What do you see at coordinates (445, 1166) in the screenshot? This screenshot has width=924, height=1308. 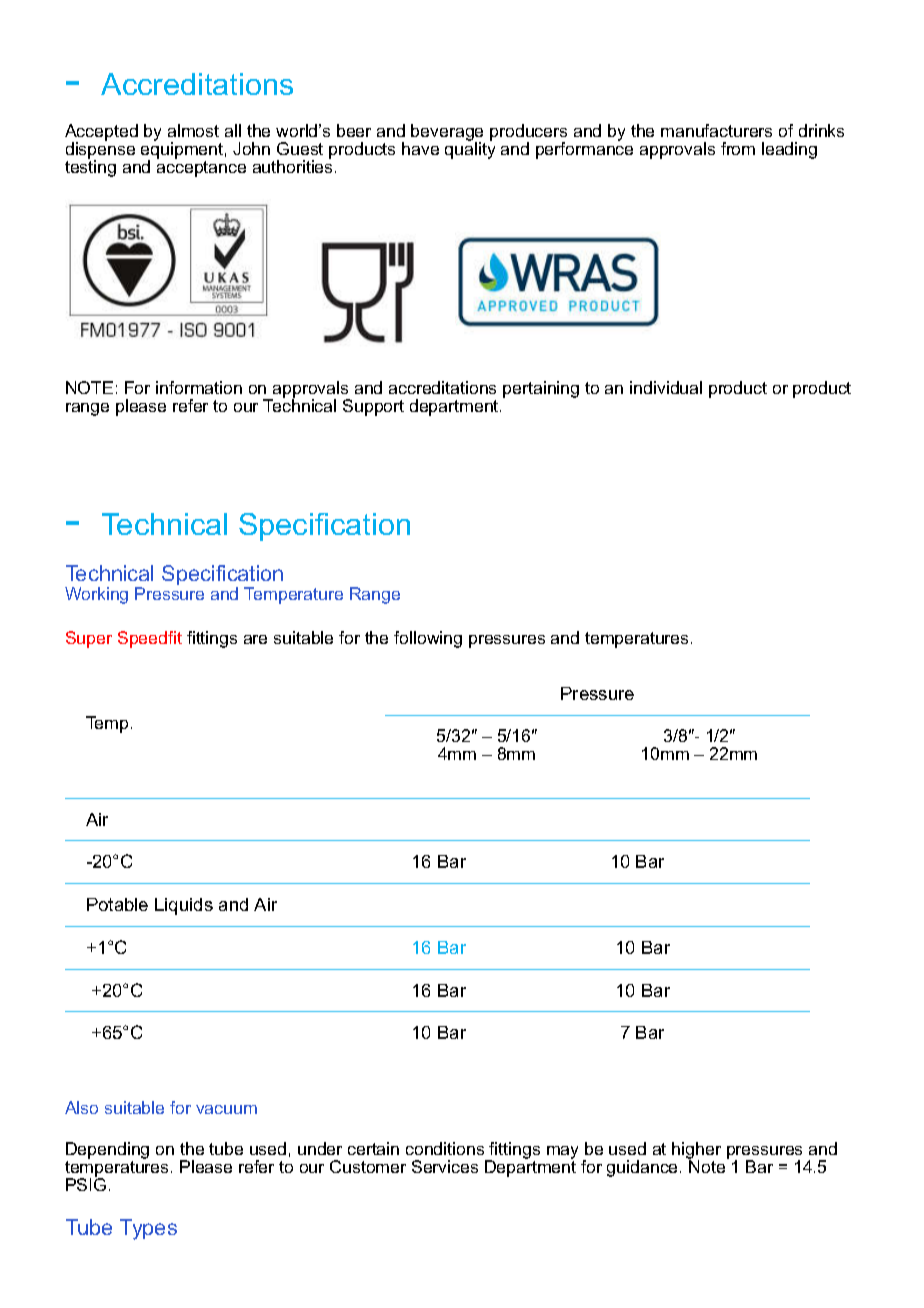 I see `Services` at bounding box center [445, 1166].
